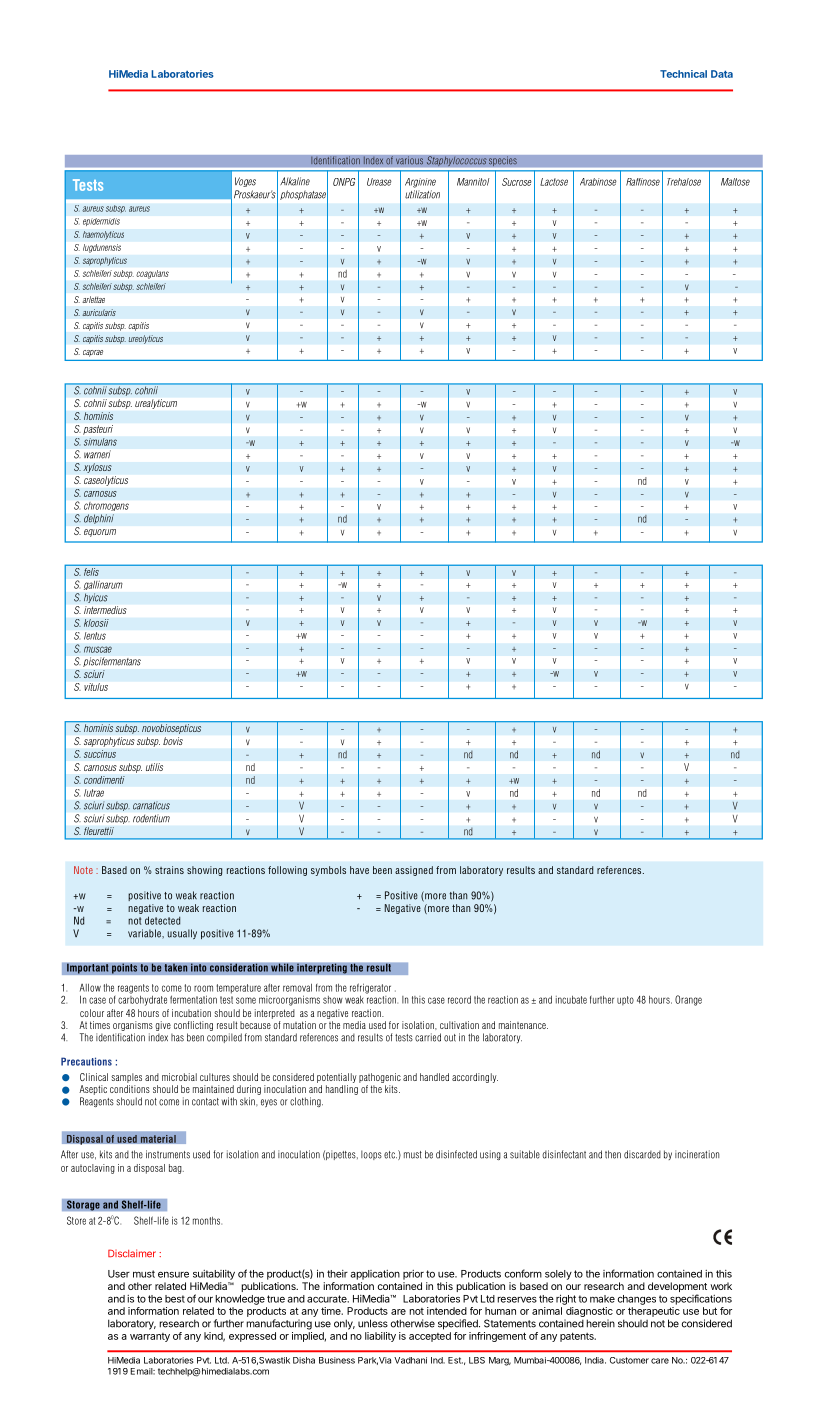  Describe the element at coordinates (625, 1000) in the image. I see `upto` at that location.
